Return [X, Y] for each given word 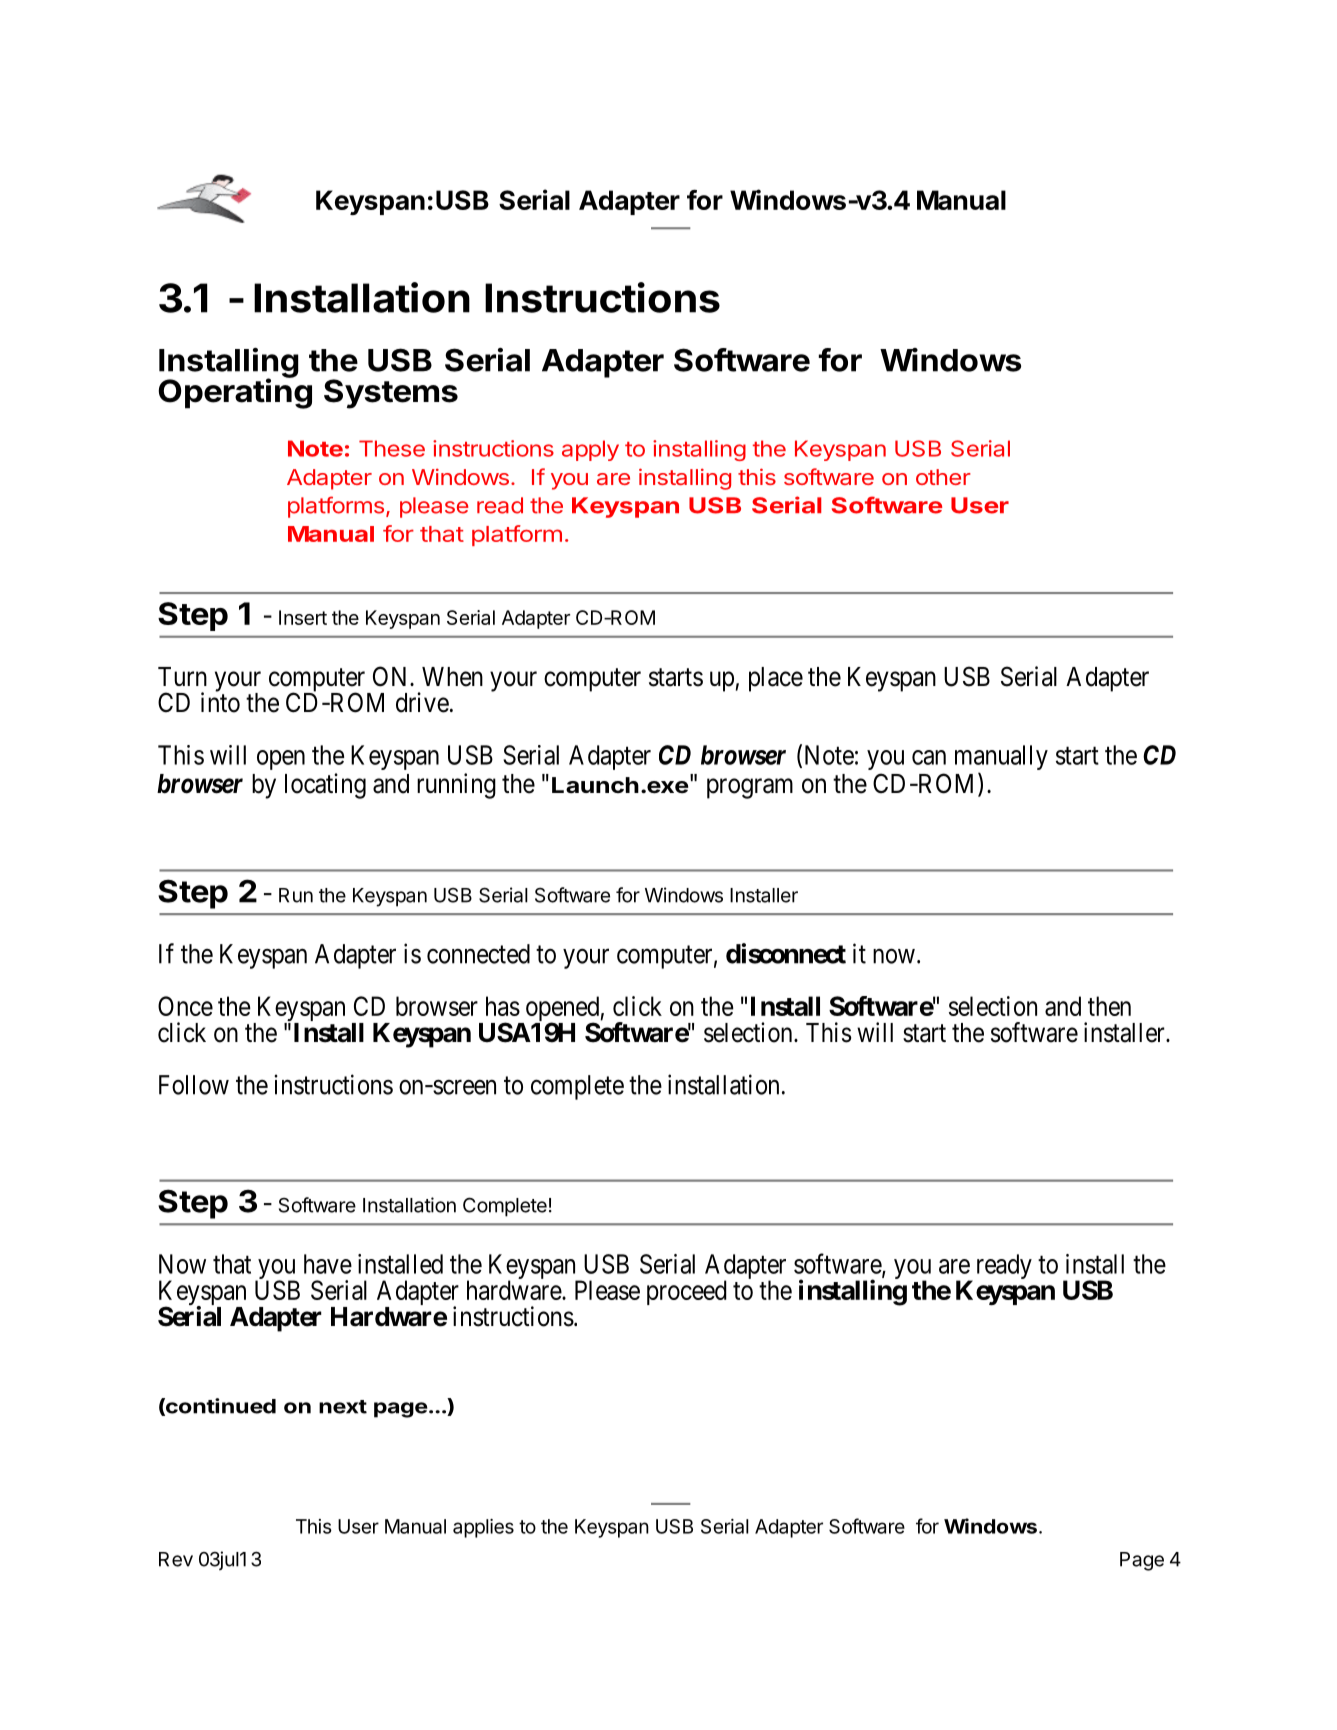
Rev [176, 1559]
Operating [235, 393]
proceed [687, 1292]
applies [483, 1528]
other [943, 477]
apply [590, 450]
